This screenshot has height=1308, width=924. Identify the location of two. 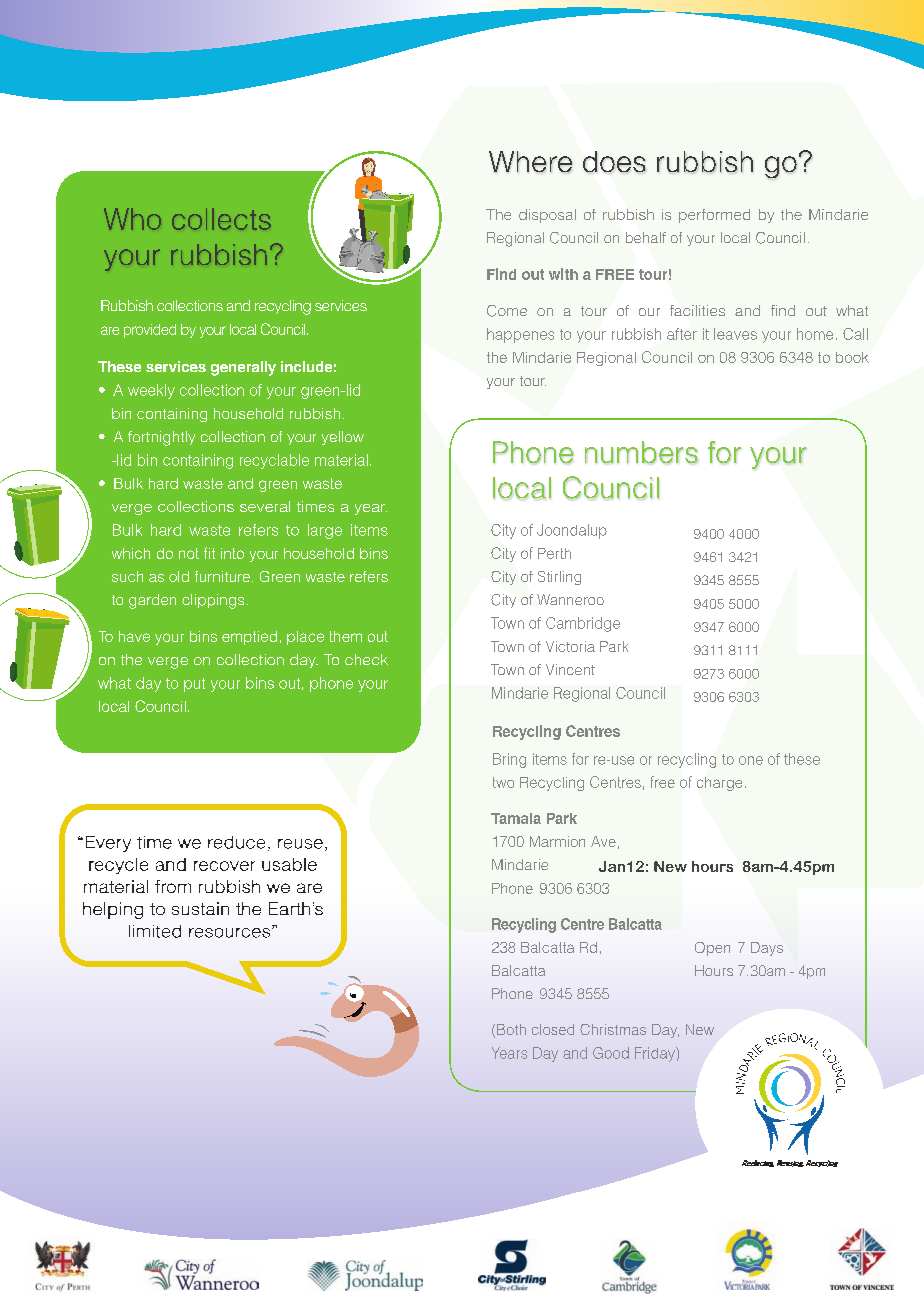
(503, 782).
